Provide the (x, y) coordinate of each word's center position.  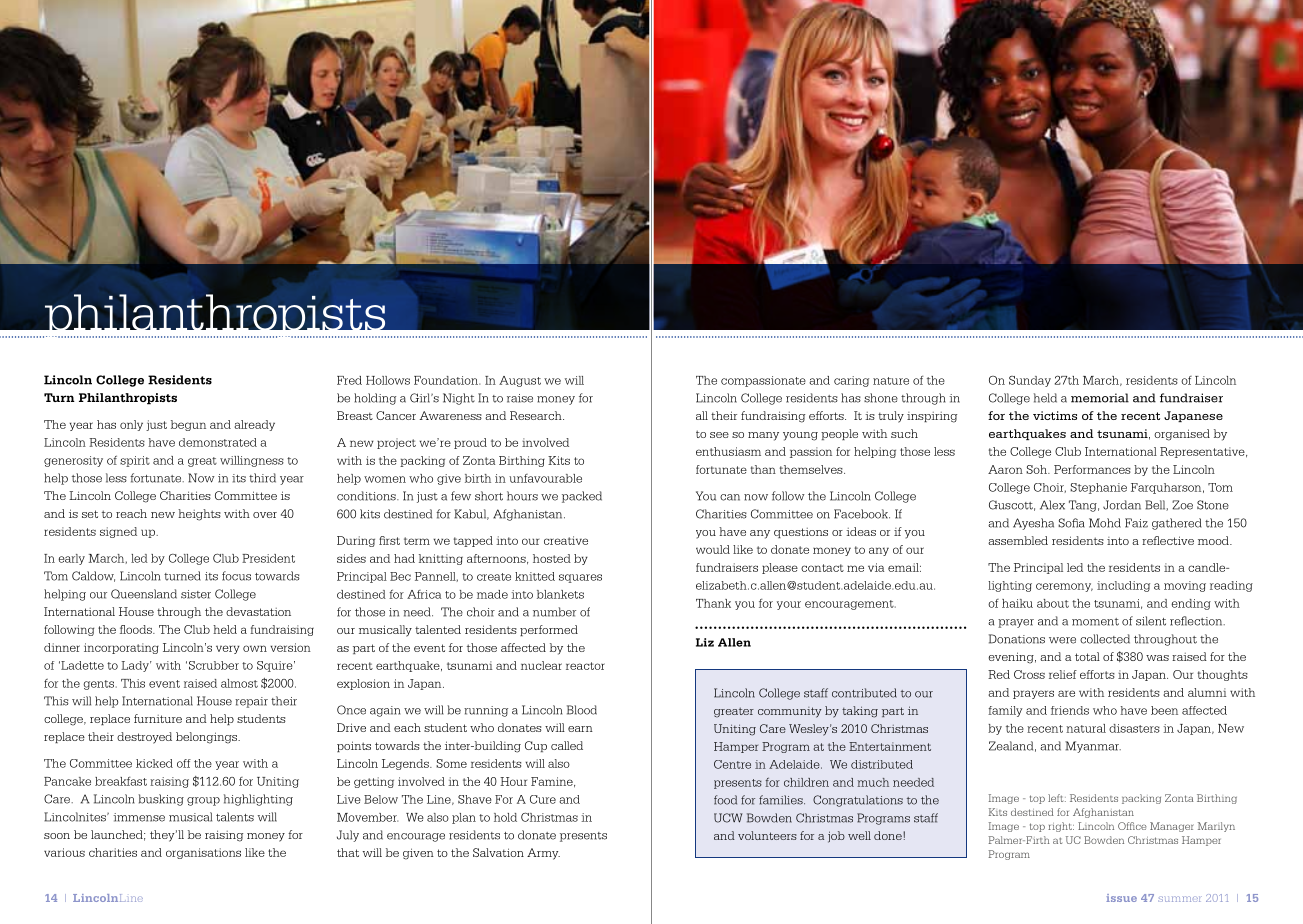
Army (543, 854)
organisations (203, 853)
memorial (1100, 398)
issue (1121, 898)
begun (188, 425)
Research (537, 415)
